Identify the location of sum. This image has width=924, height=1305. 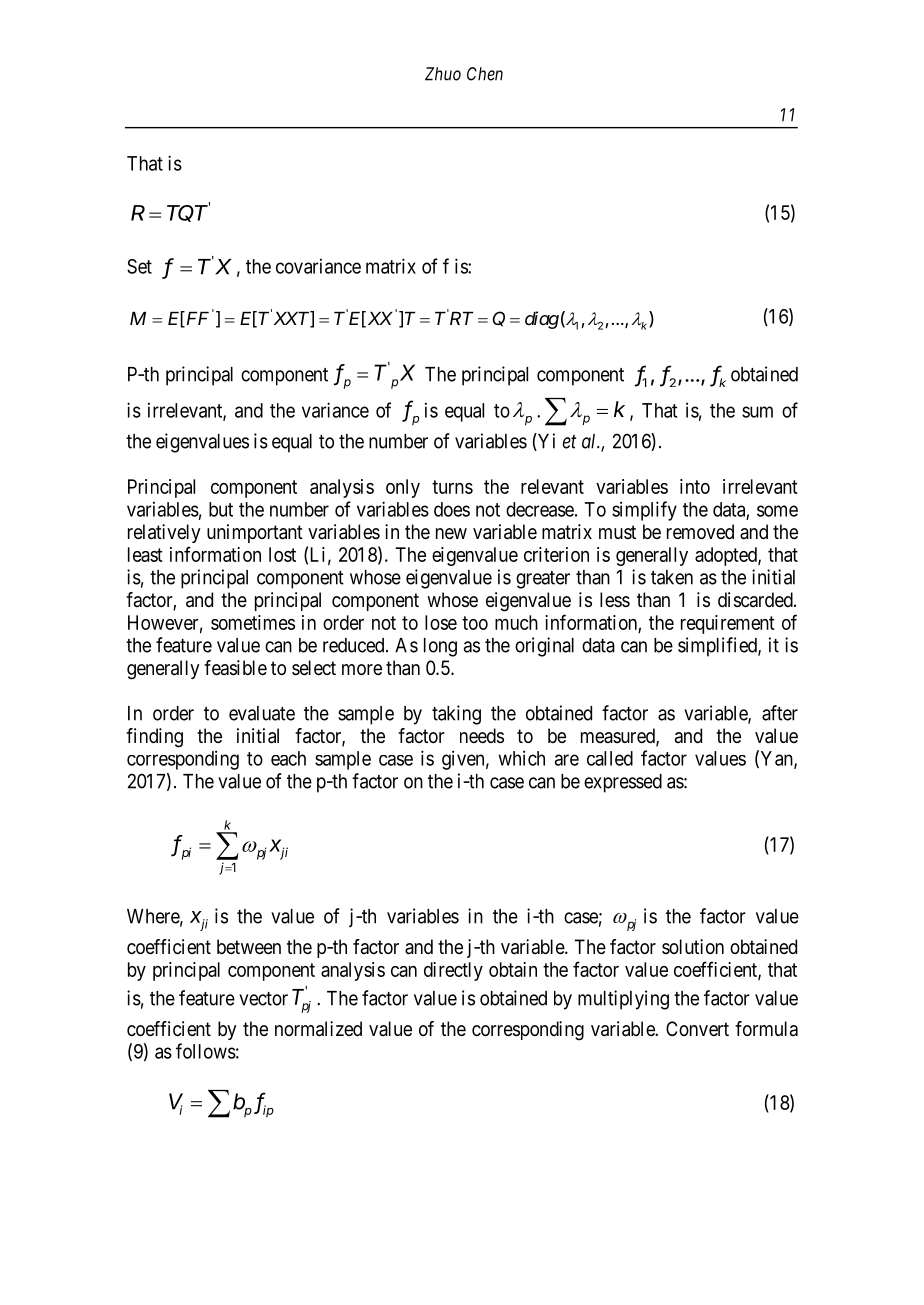
(757, 412).
